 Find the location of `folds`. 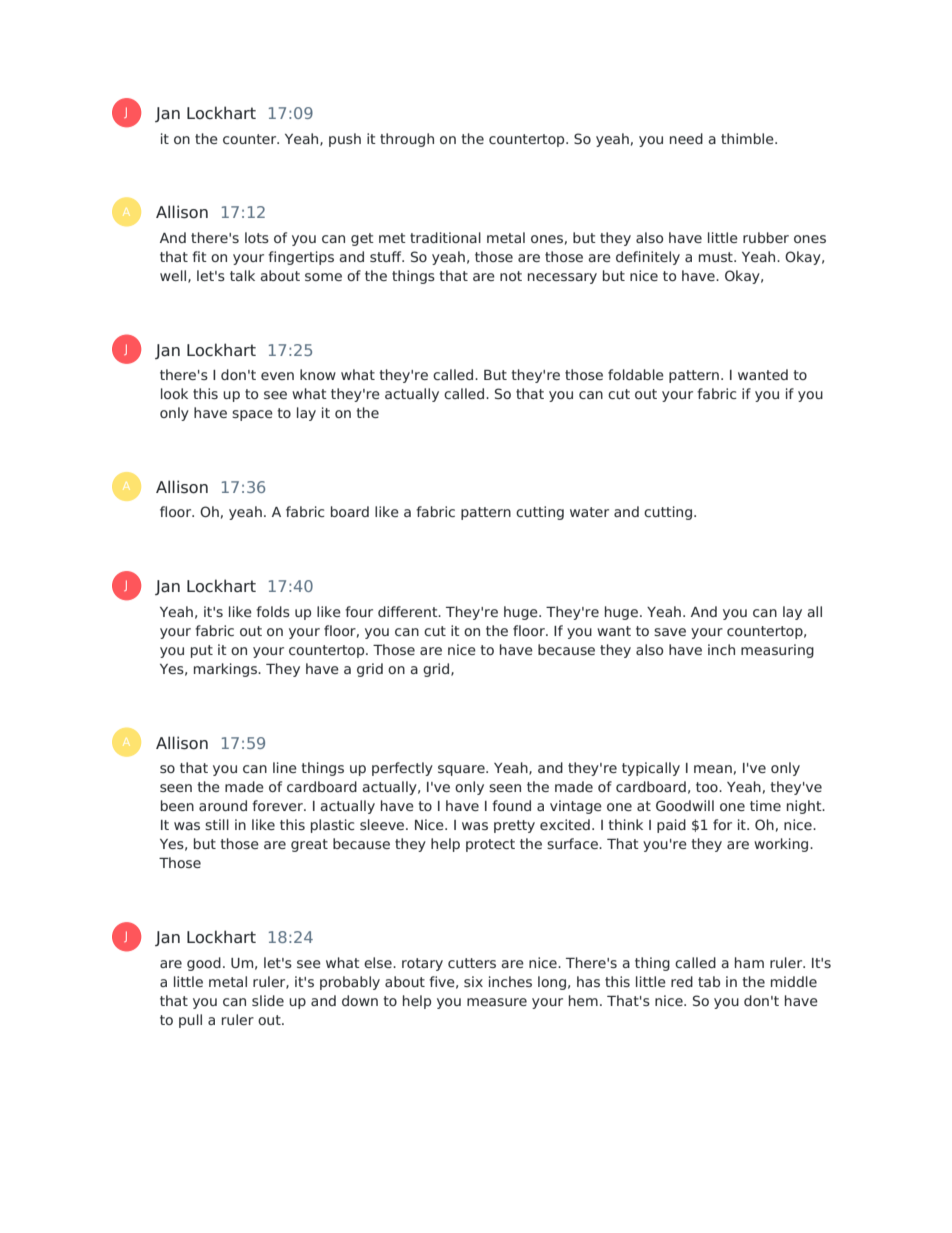

folds is located at coordinates (273, 611).
